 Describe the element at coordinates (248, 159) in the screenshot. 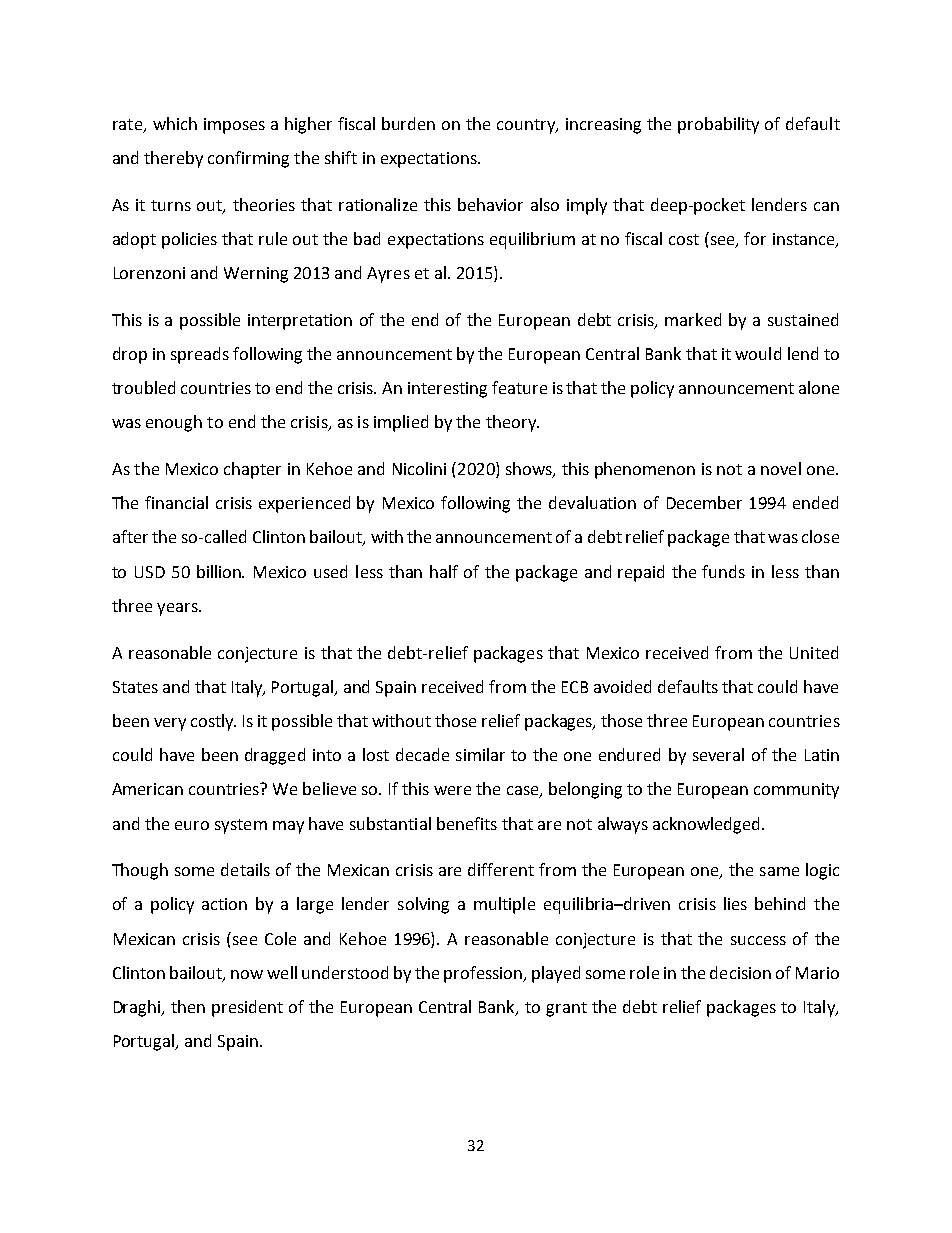

I see `confirming` at that location.
